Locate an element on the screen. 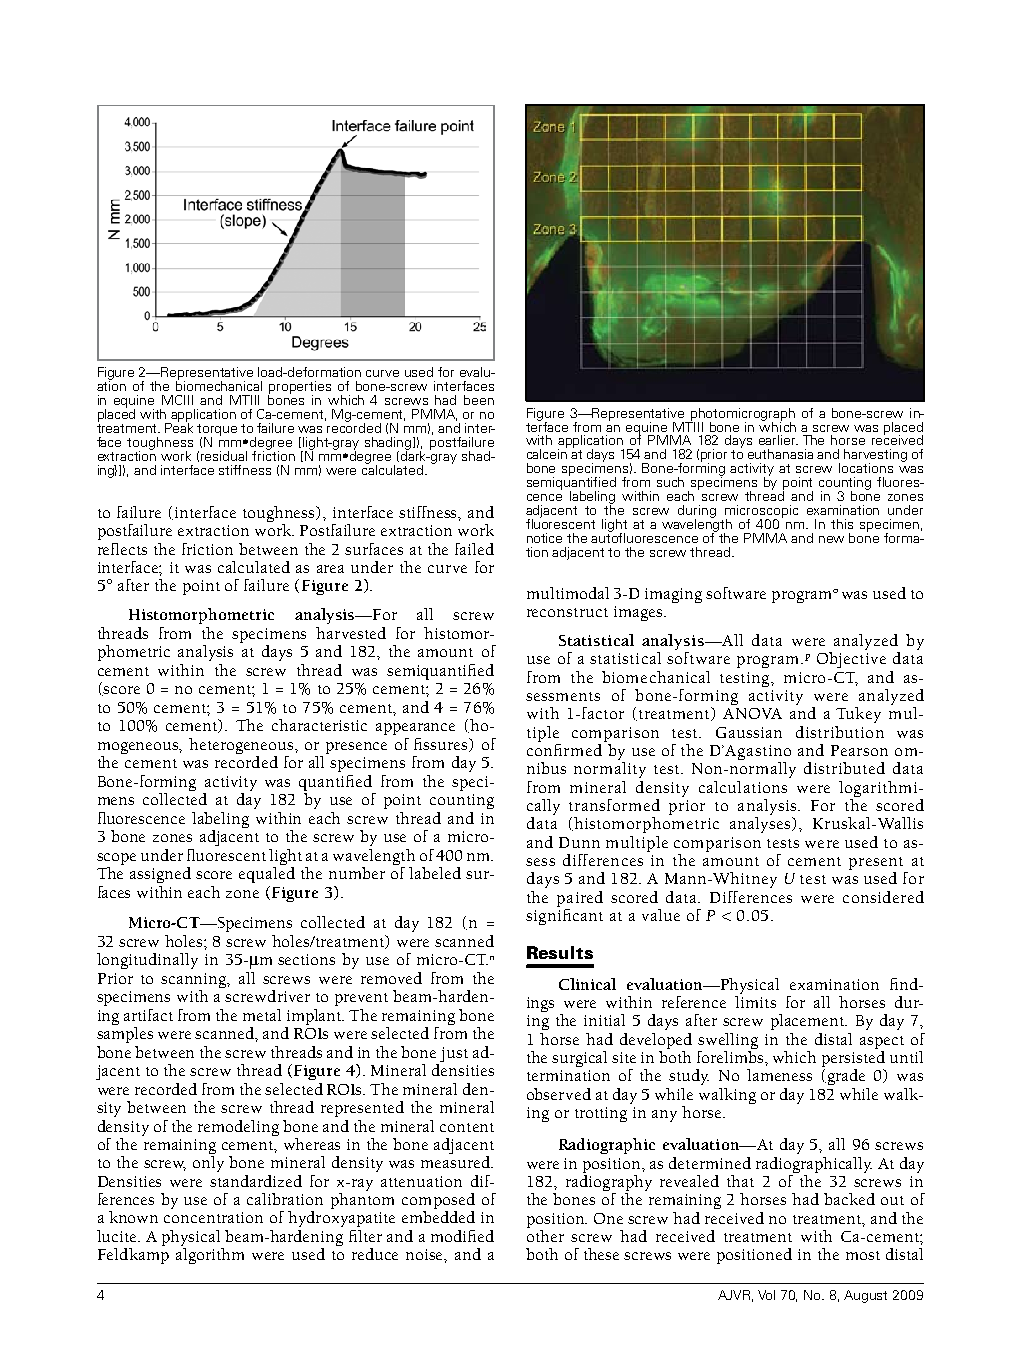 The image size is (1021, 1367). algorithm is located at coordinates (210, 1254).
